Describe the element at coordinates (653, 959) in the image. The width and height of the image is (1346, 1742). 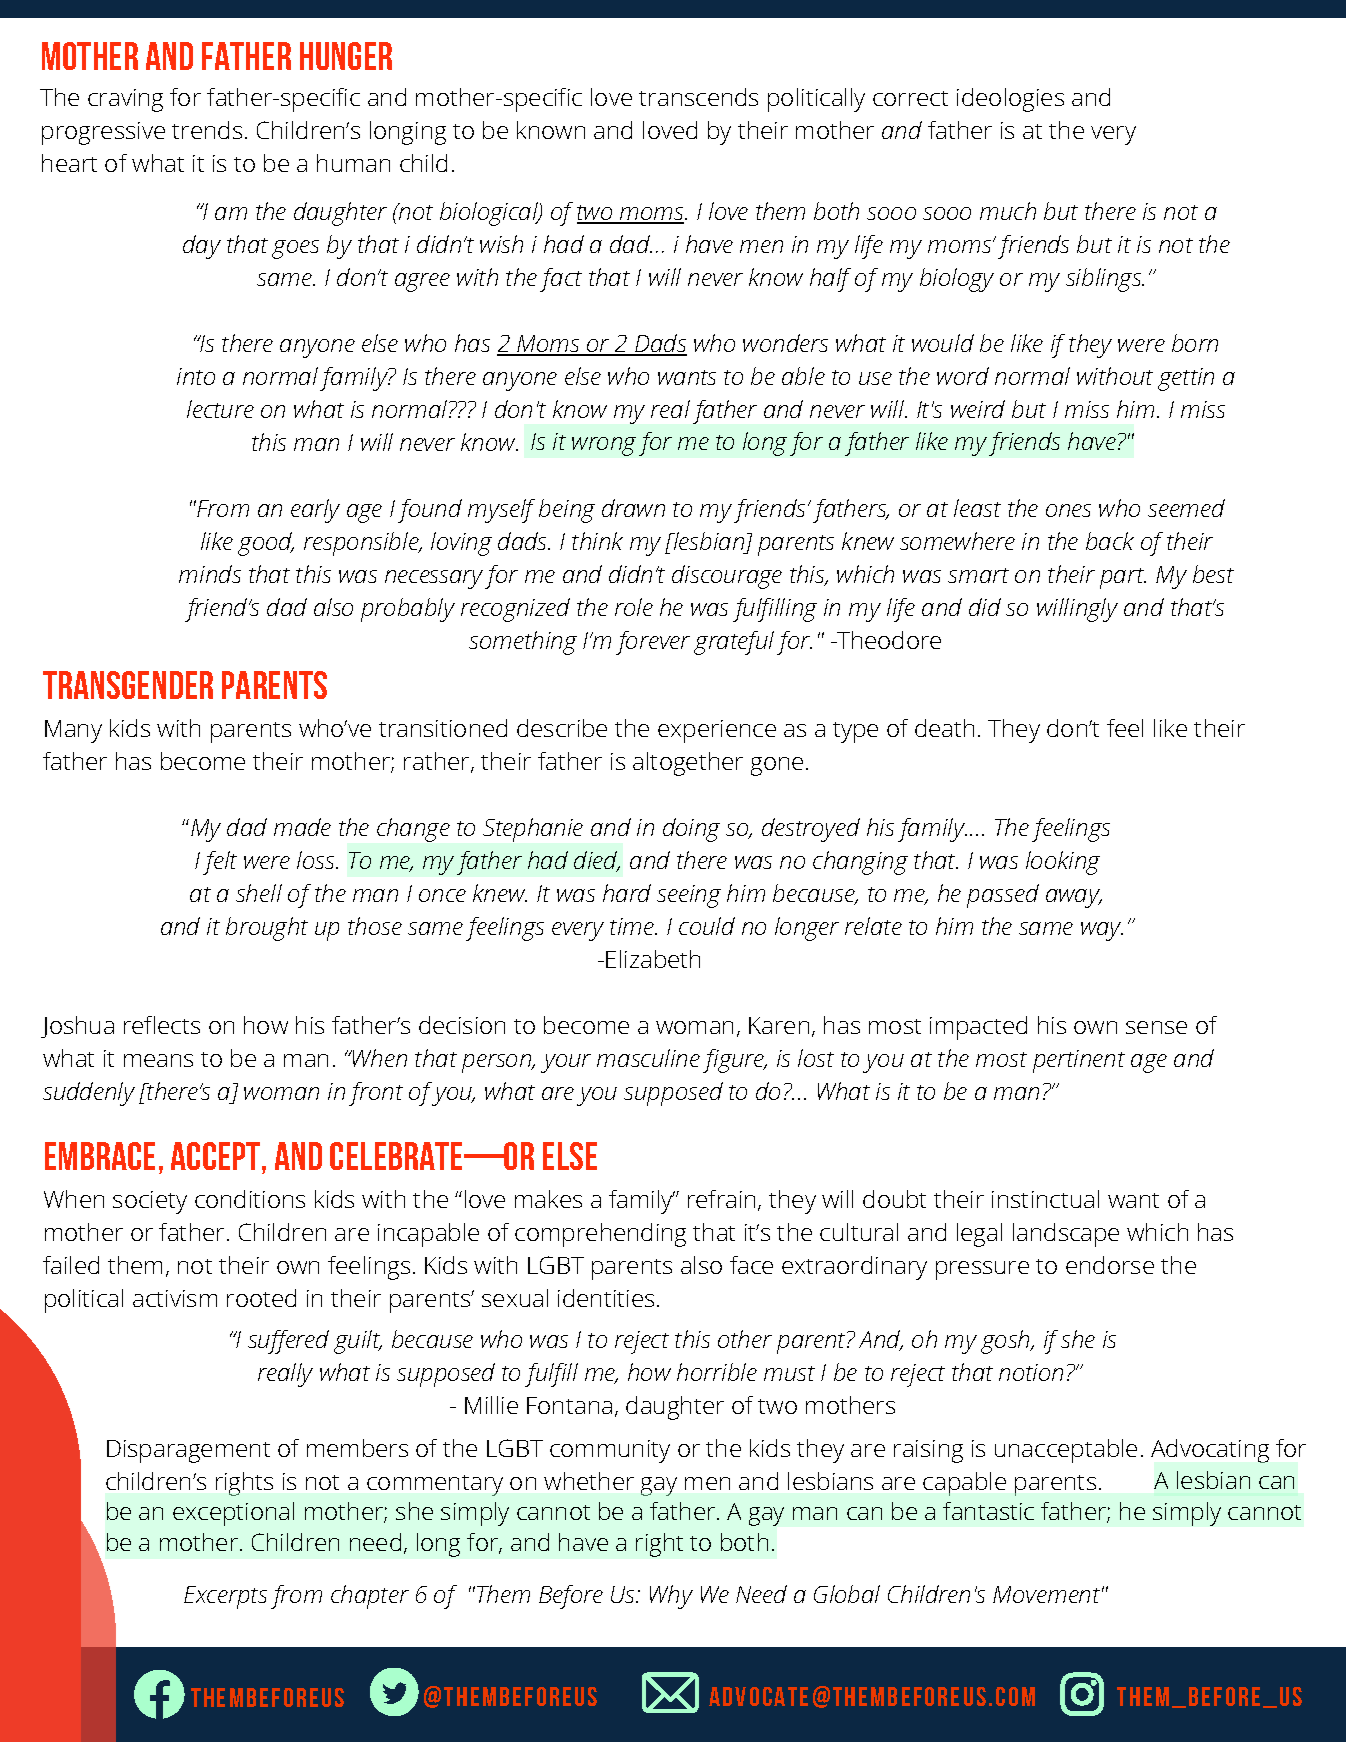
I see `Elizabeth` at that location.
